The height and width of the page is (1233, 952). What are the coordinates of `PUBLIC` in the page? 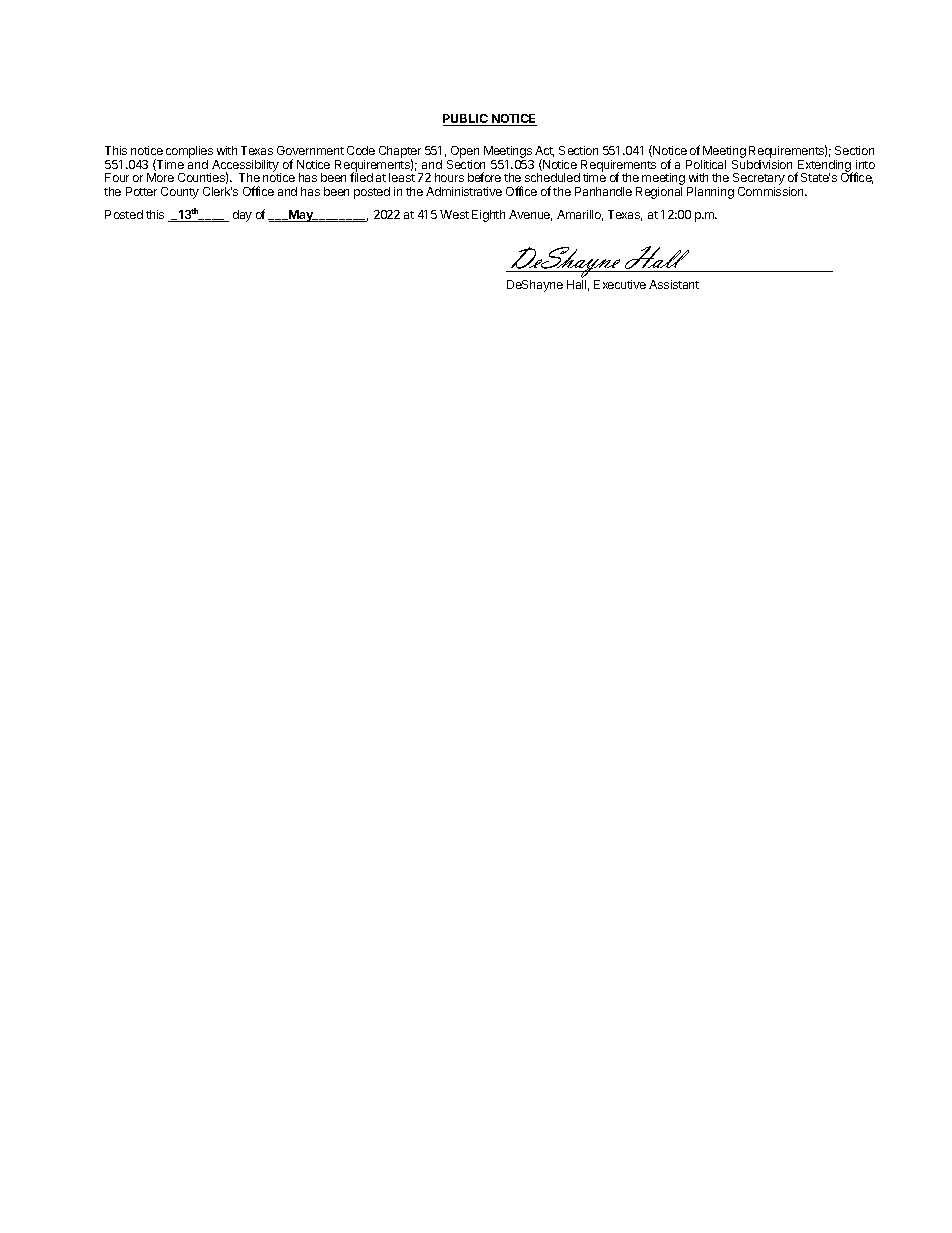 It's located at (466, 120).
